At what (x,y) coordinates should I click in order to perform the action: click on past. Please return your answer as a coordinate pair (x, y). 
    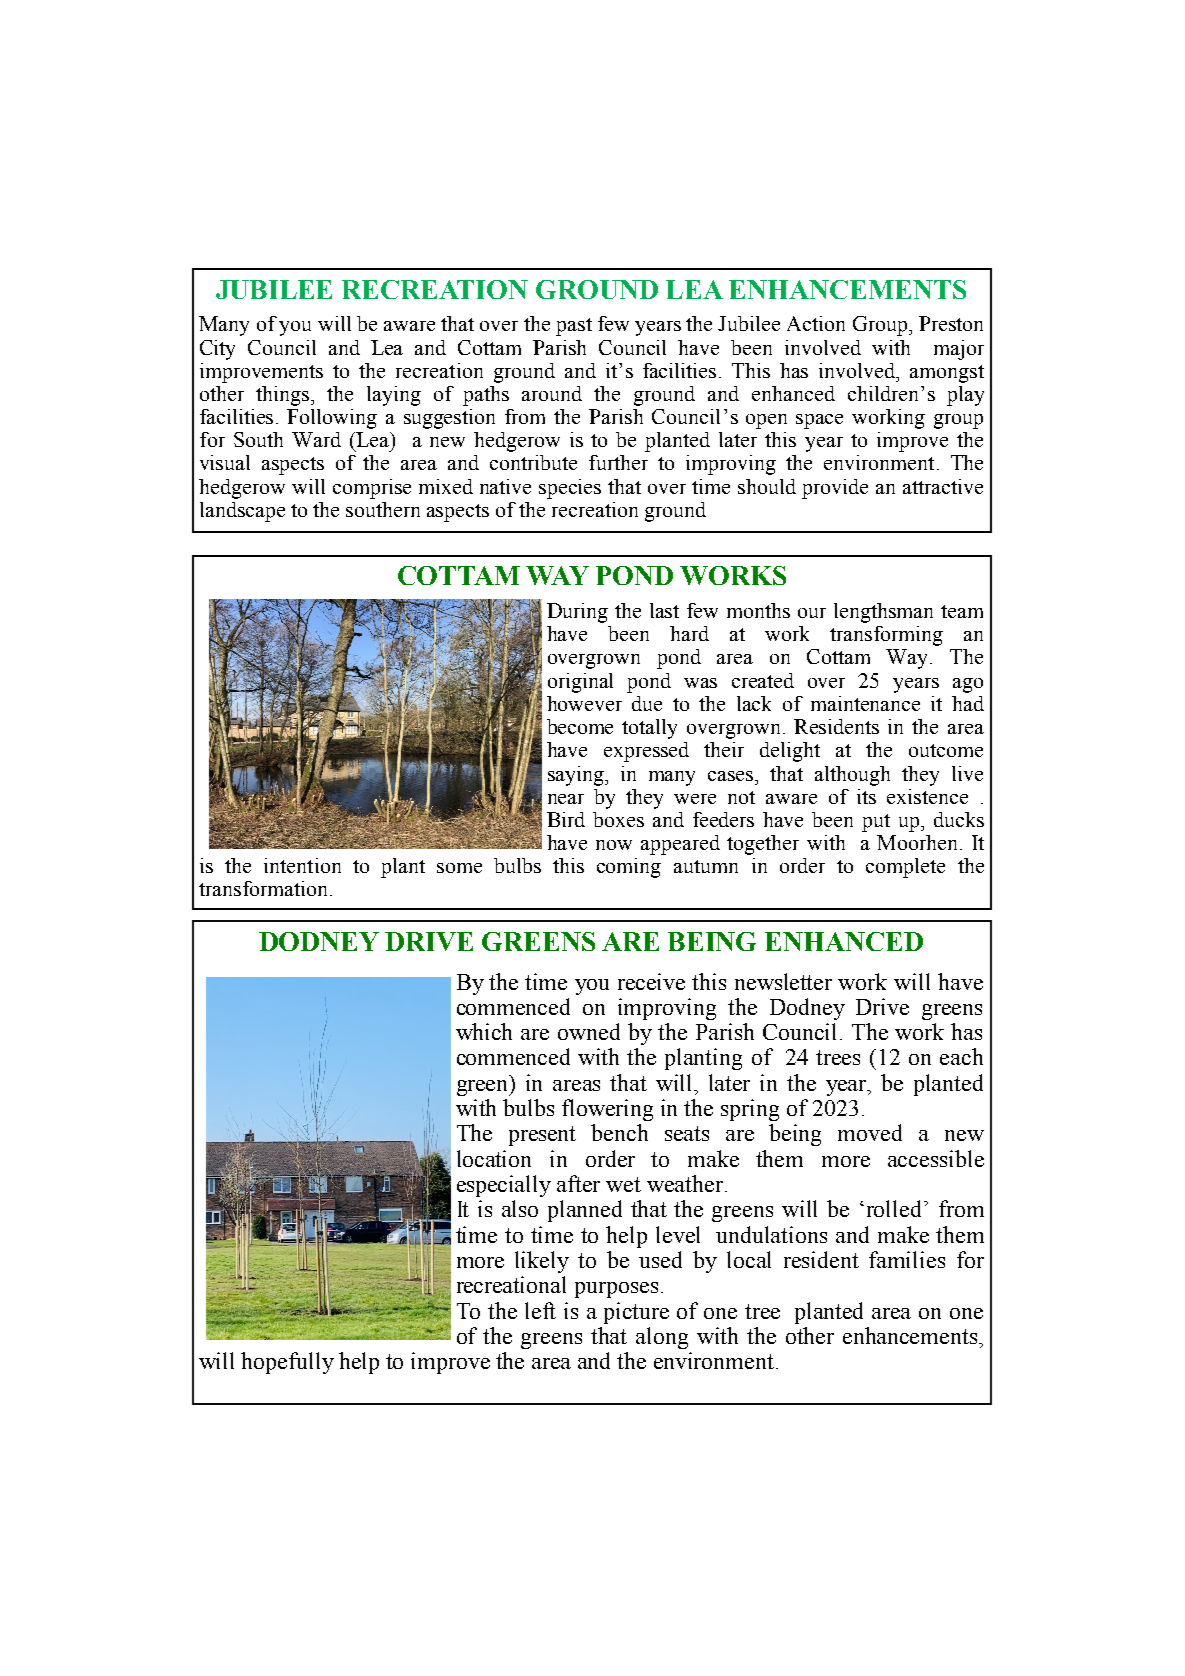
    Looking at the image, I should click on (574, 327).
